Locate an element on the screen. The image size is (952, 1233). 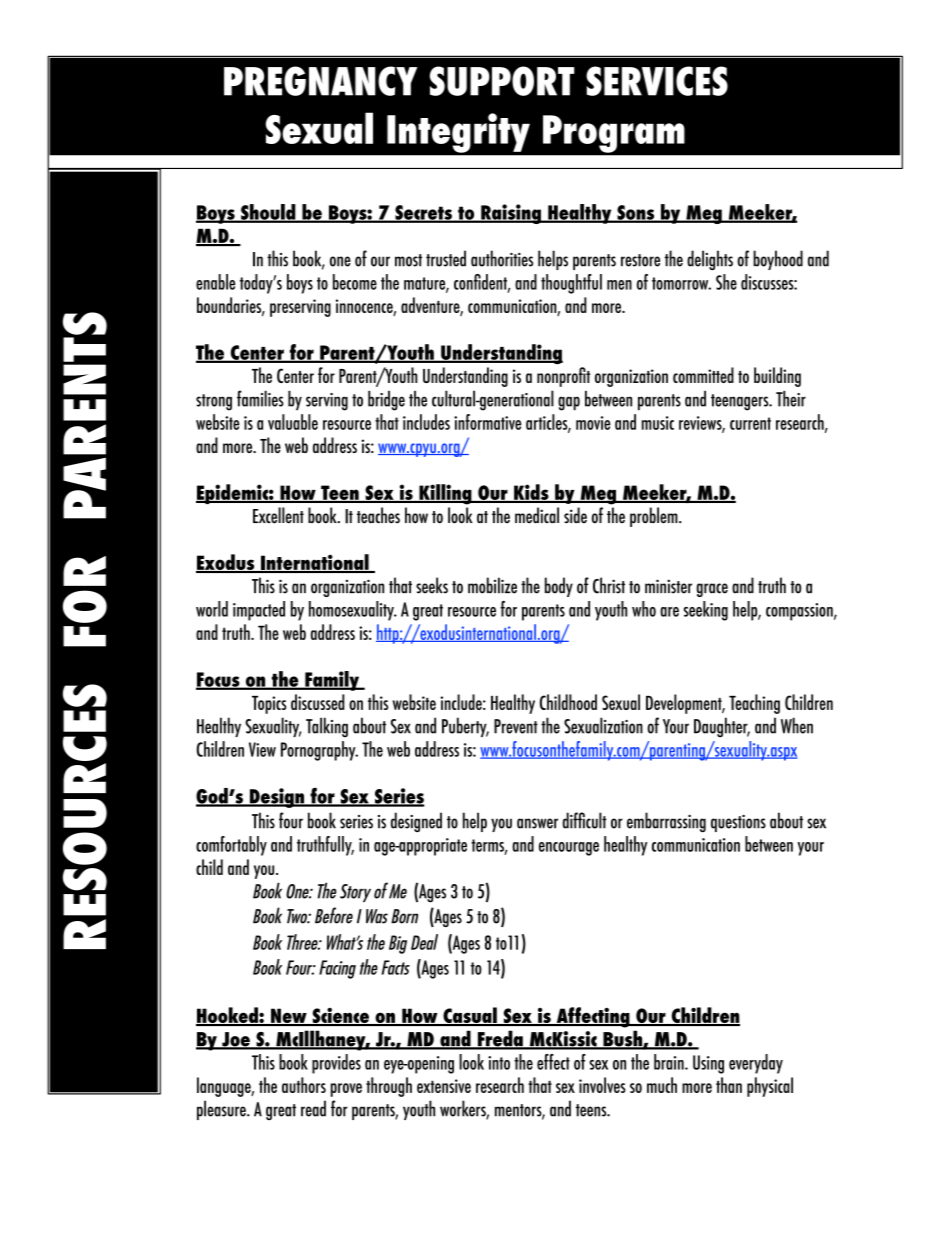
SERVICES is located at coordinates (657, 81).
